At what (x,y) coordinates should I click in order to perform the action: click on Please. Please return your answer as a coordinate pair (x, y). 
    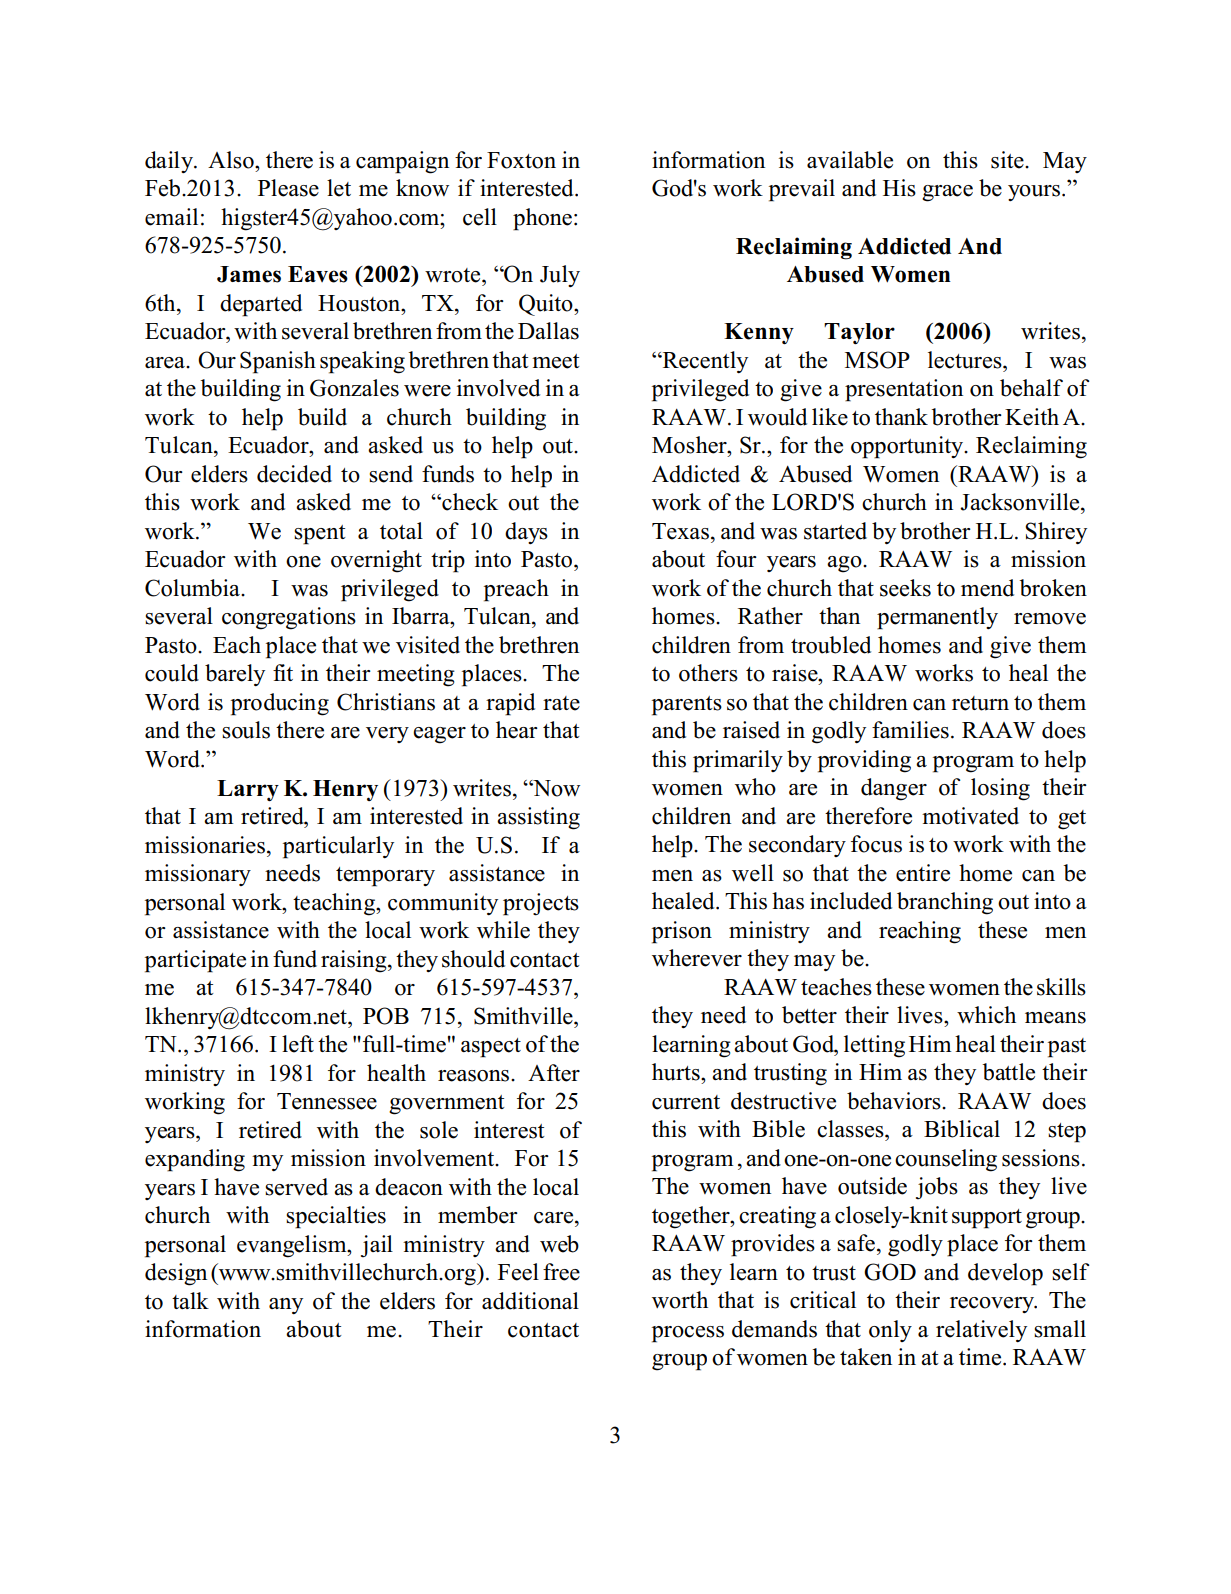
    Looking at the image, I should click on (288, 188).
